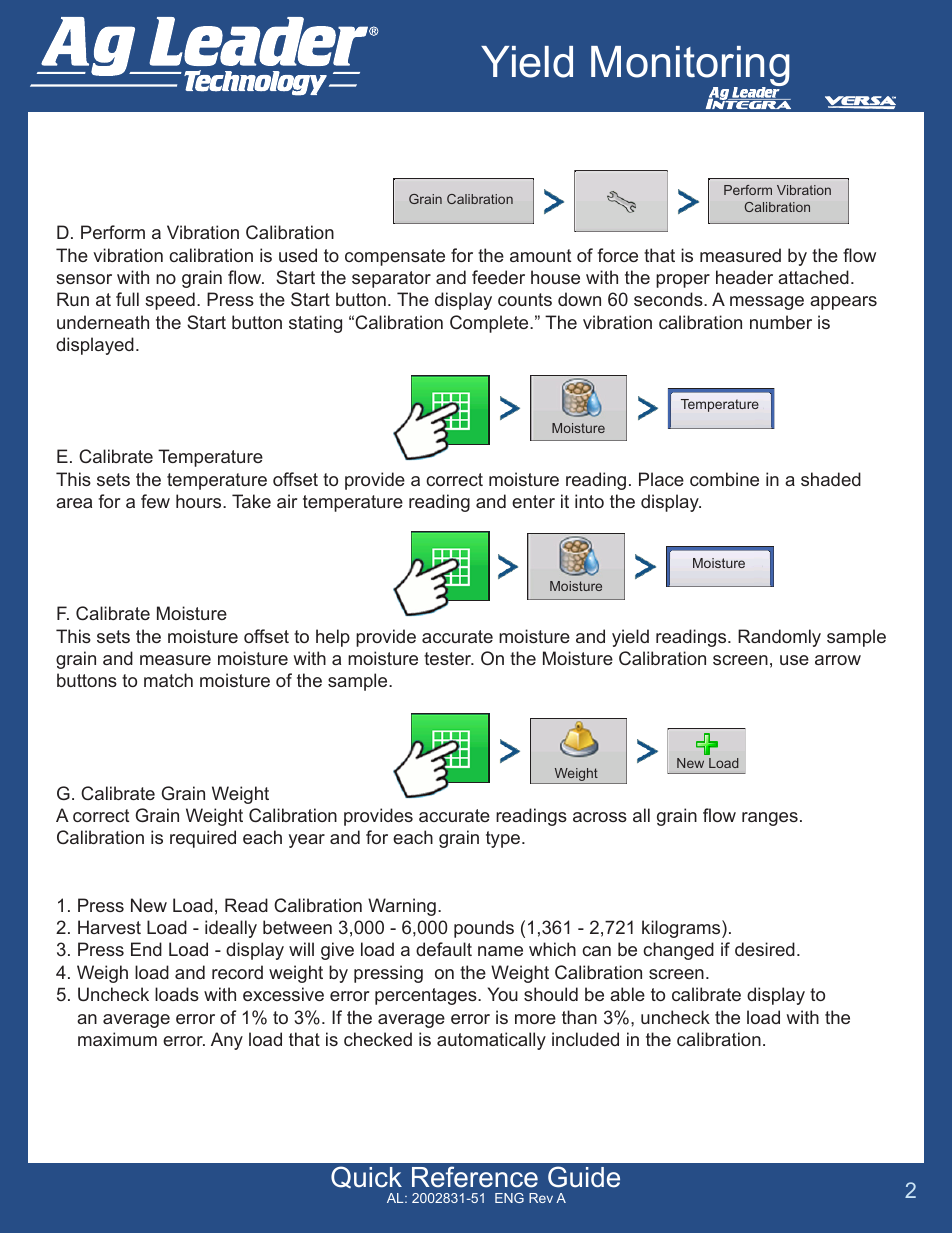 This screenshot has height=1233, width=952. Describe the element at coordinates (781, 322) in the screenshot. I see `number` at that location.
